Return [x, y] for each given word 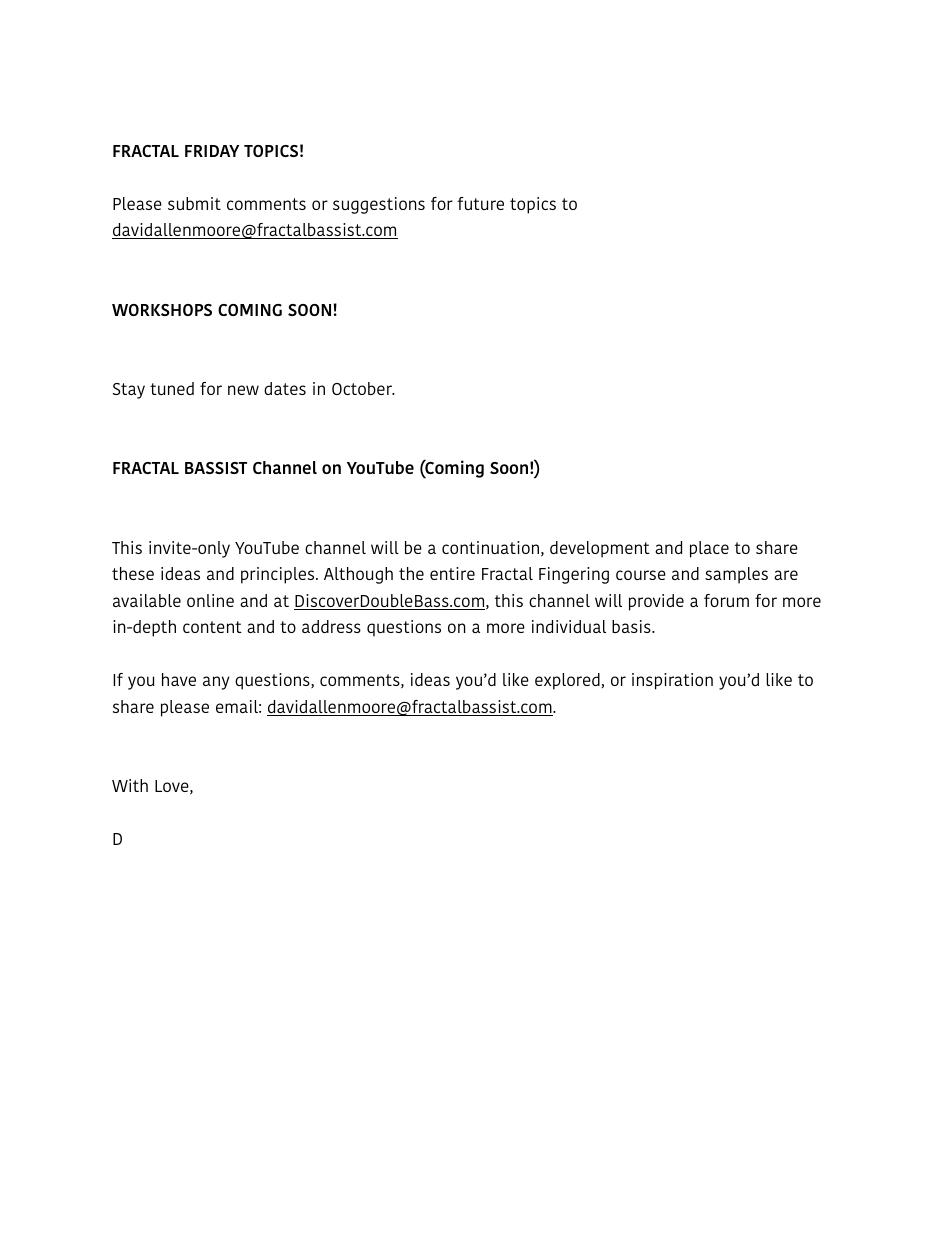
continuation [490, 547]
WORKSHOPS [162, 310]
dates [285, 388]
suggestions [379, 205]
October [363, 388]
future [480, 203]
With [130, 785]
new [243, 390]
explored [568, 681]
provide [656, 602]
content [212, 627]
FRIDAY [212, 151]
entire [452, 573]
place [709, 549]
